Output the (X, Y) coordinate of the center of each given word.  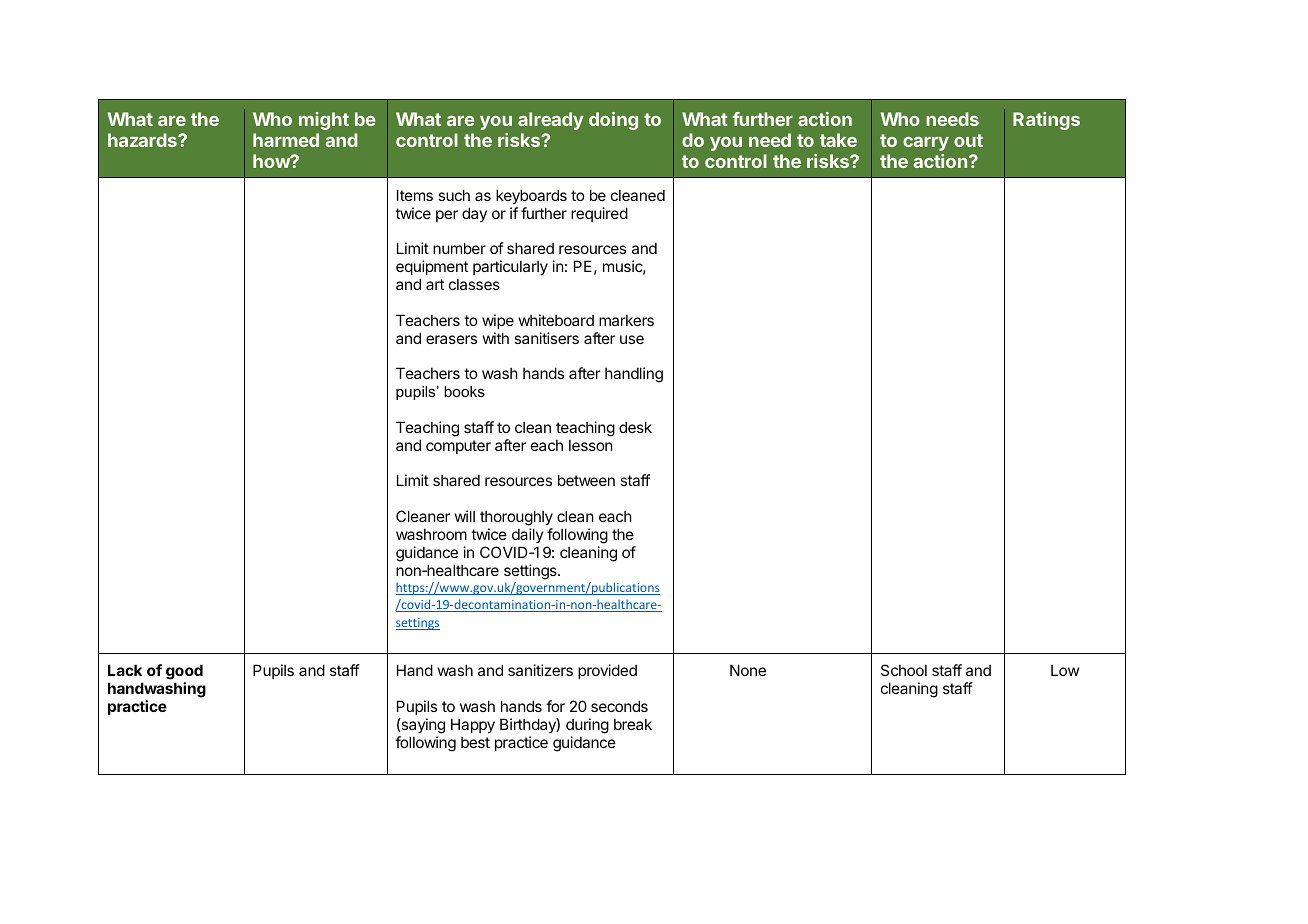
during (587, 726)
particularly (510, 267)
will (465, 516)
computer (458, 447)
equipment (432, 267)
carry (926, 144)
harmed (286, 140)
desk (635, 427)
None (748, 670)
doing (613, 121)
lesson (591, 445)
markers (626, 320)
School (904, 670)
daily (528, 535)
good (184, 673)
